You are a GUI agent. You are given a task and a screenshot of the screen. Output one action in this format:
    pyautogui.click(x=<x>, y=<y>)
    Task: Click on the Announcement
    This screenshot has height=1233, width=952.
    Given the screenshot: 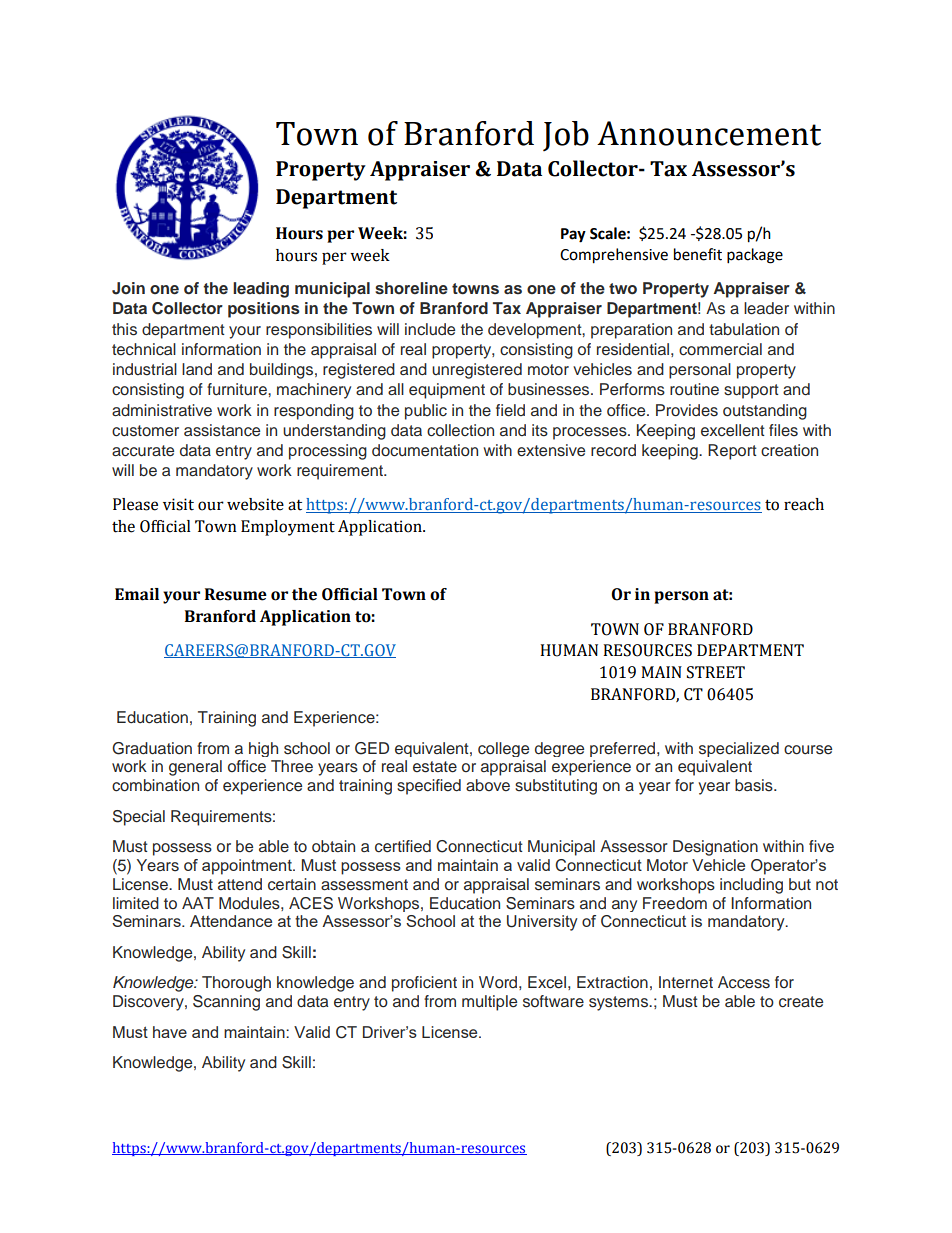 What is the action you would take?
    pyautogui.click(x=709, y=133)
